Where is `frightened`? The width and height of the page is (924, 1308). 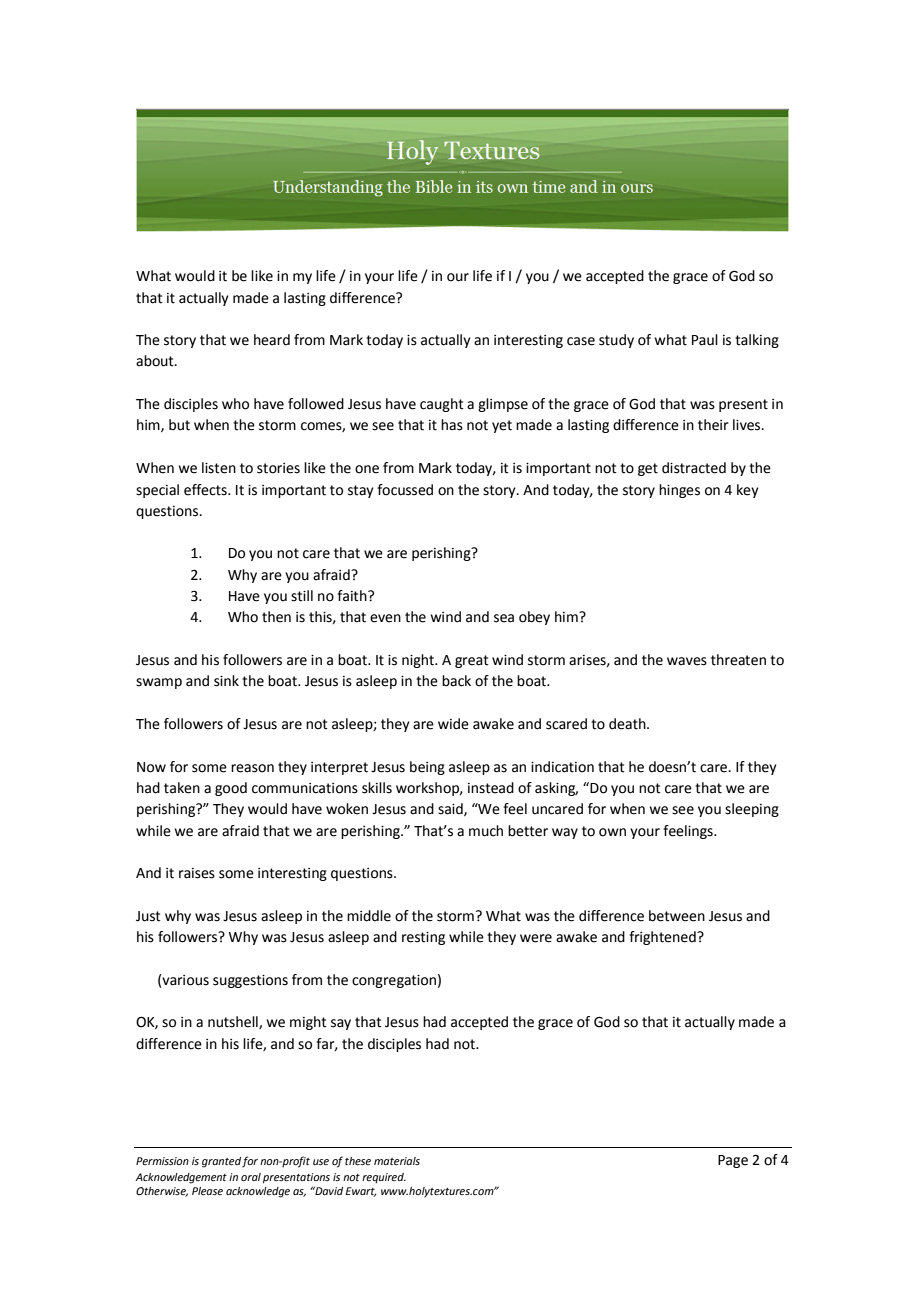 frightened is located at coordinates (663, 938).
